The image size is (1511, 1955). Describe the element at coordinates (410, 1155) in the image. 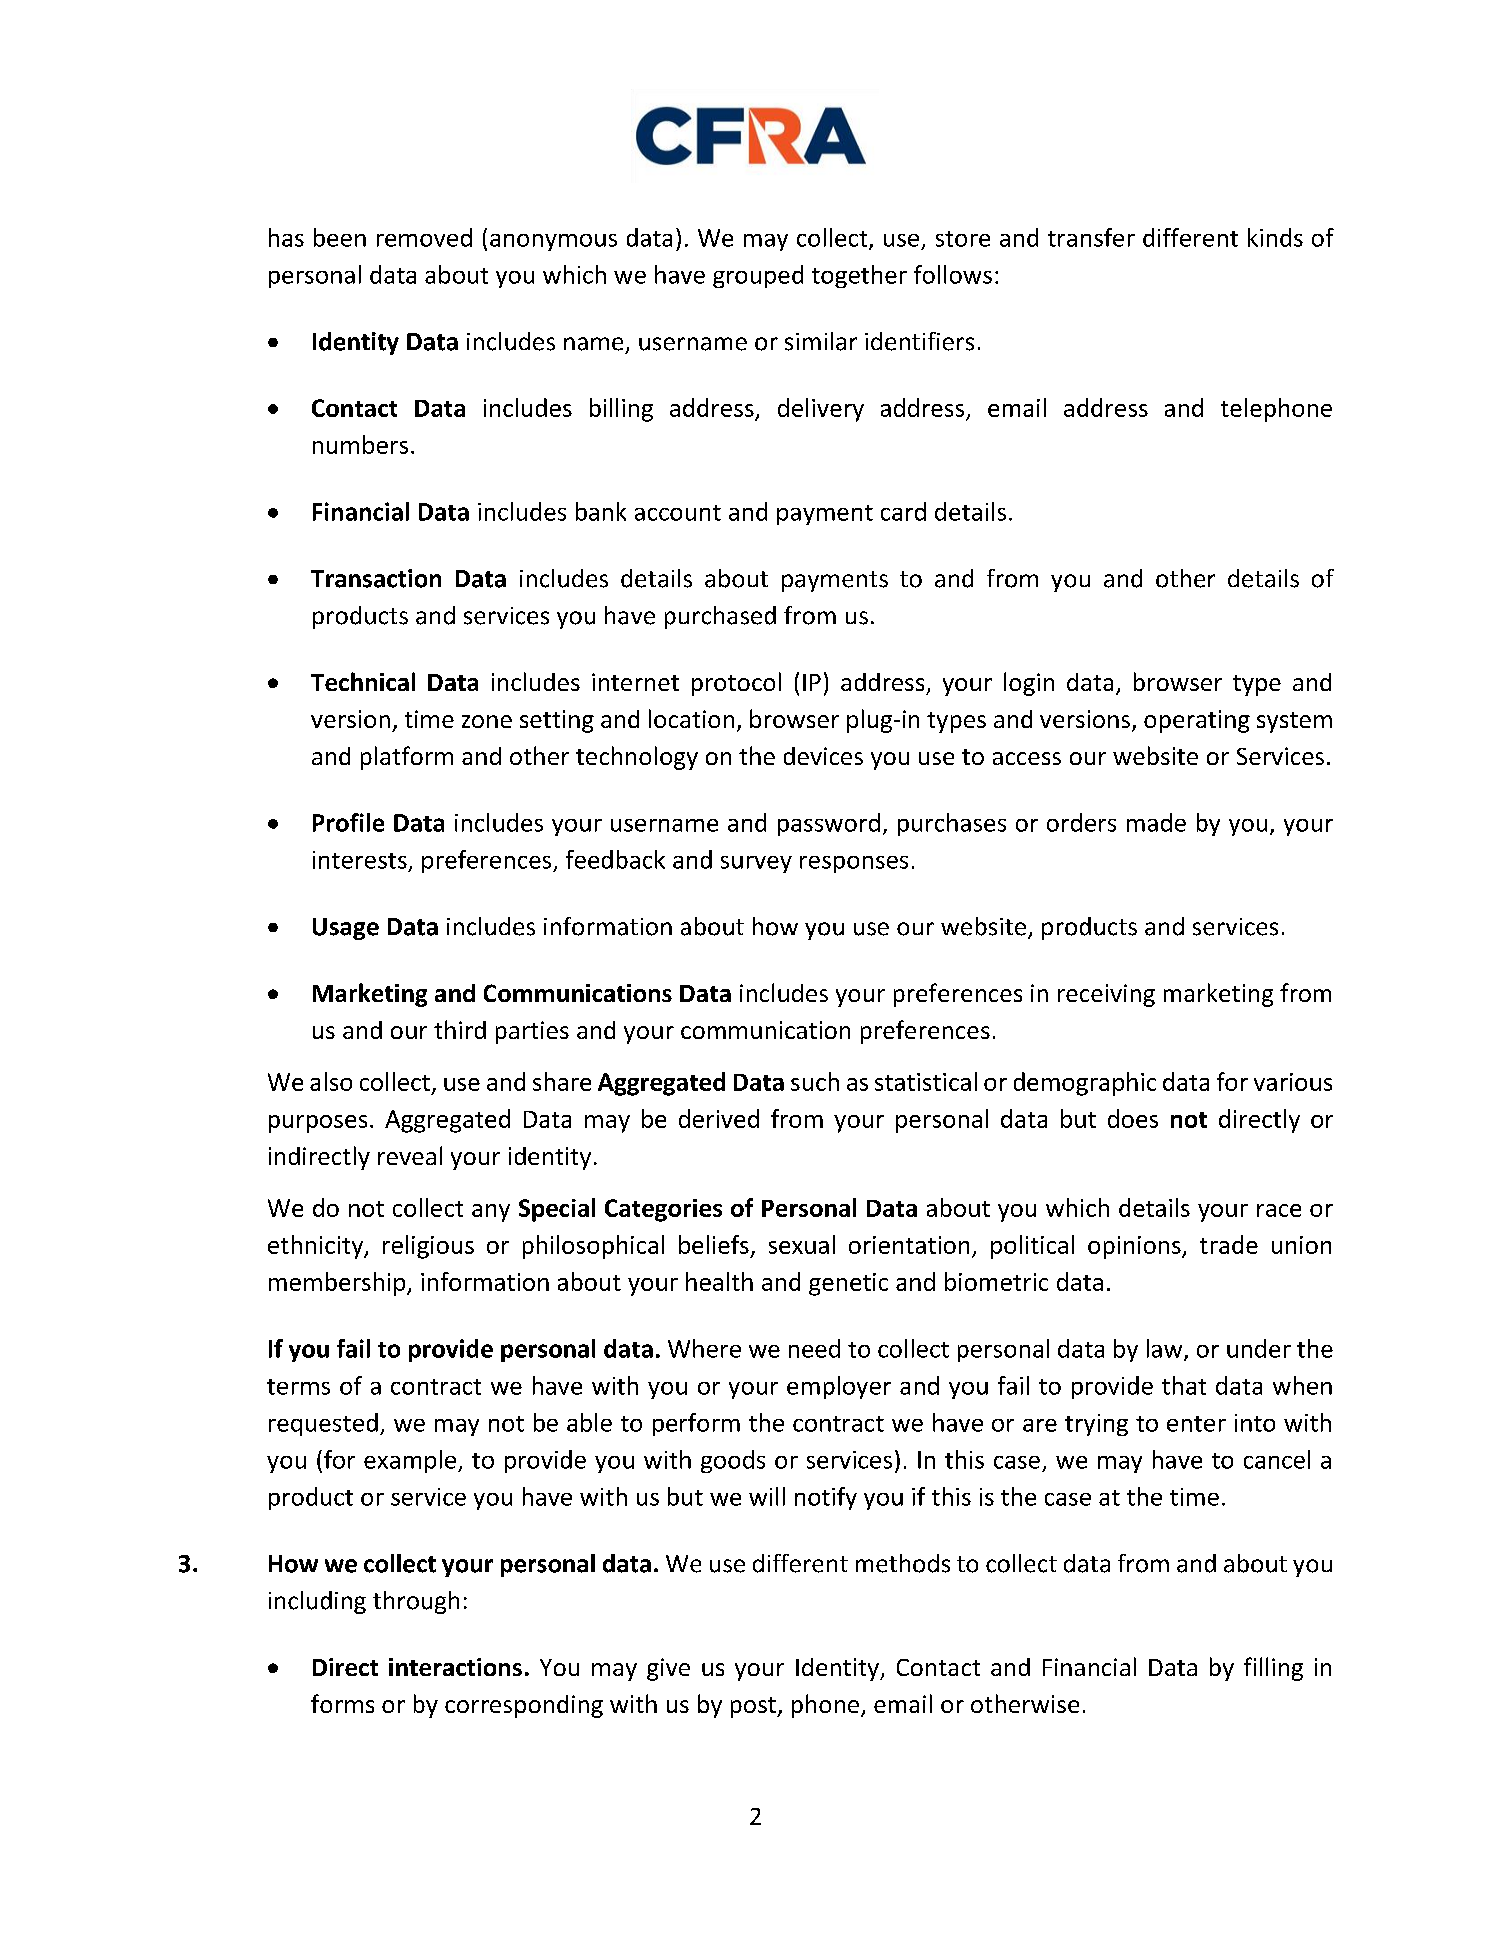

I see `reveal` at that location.
